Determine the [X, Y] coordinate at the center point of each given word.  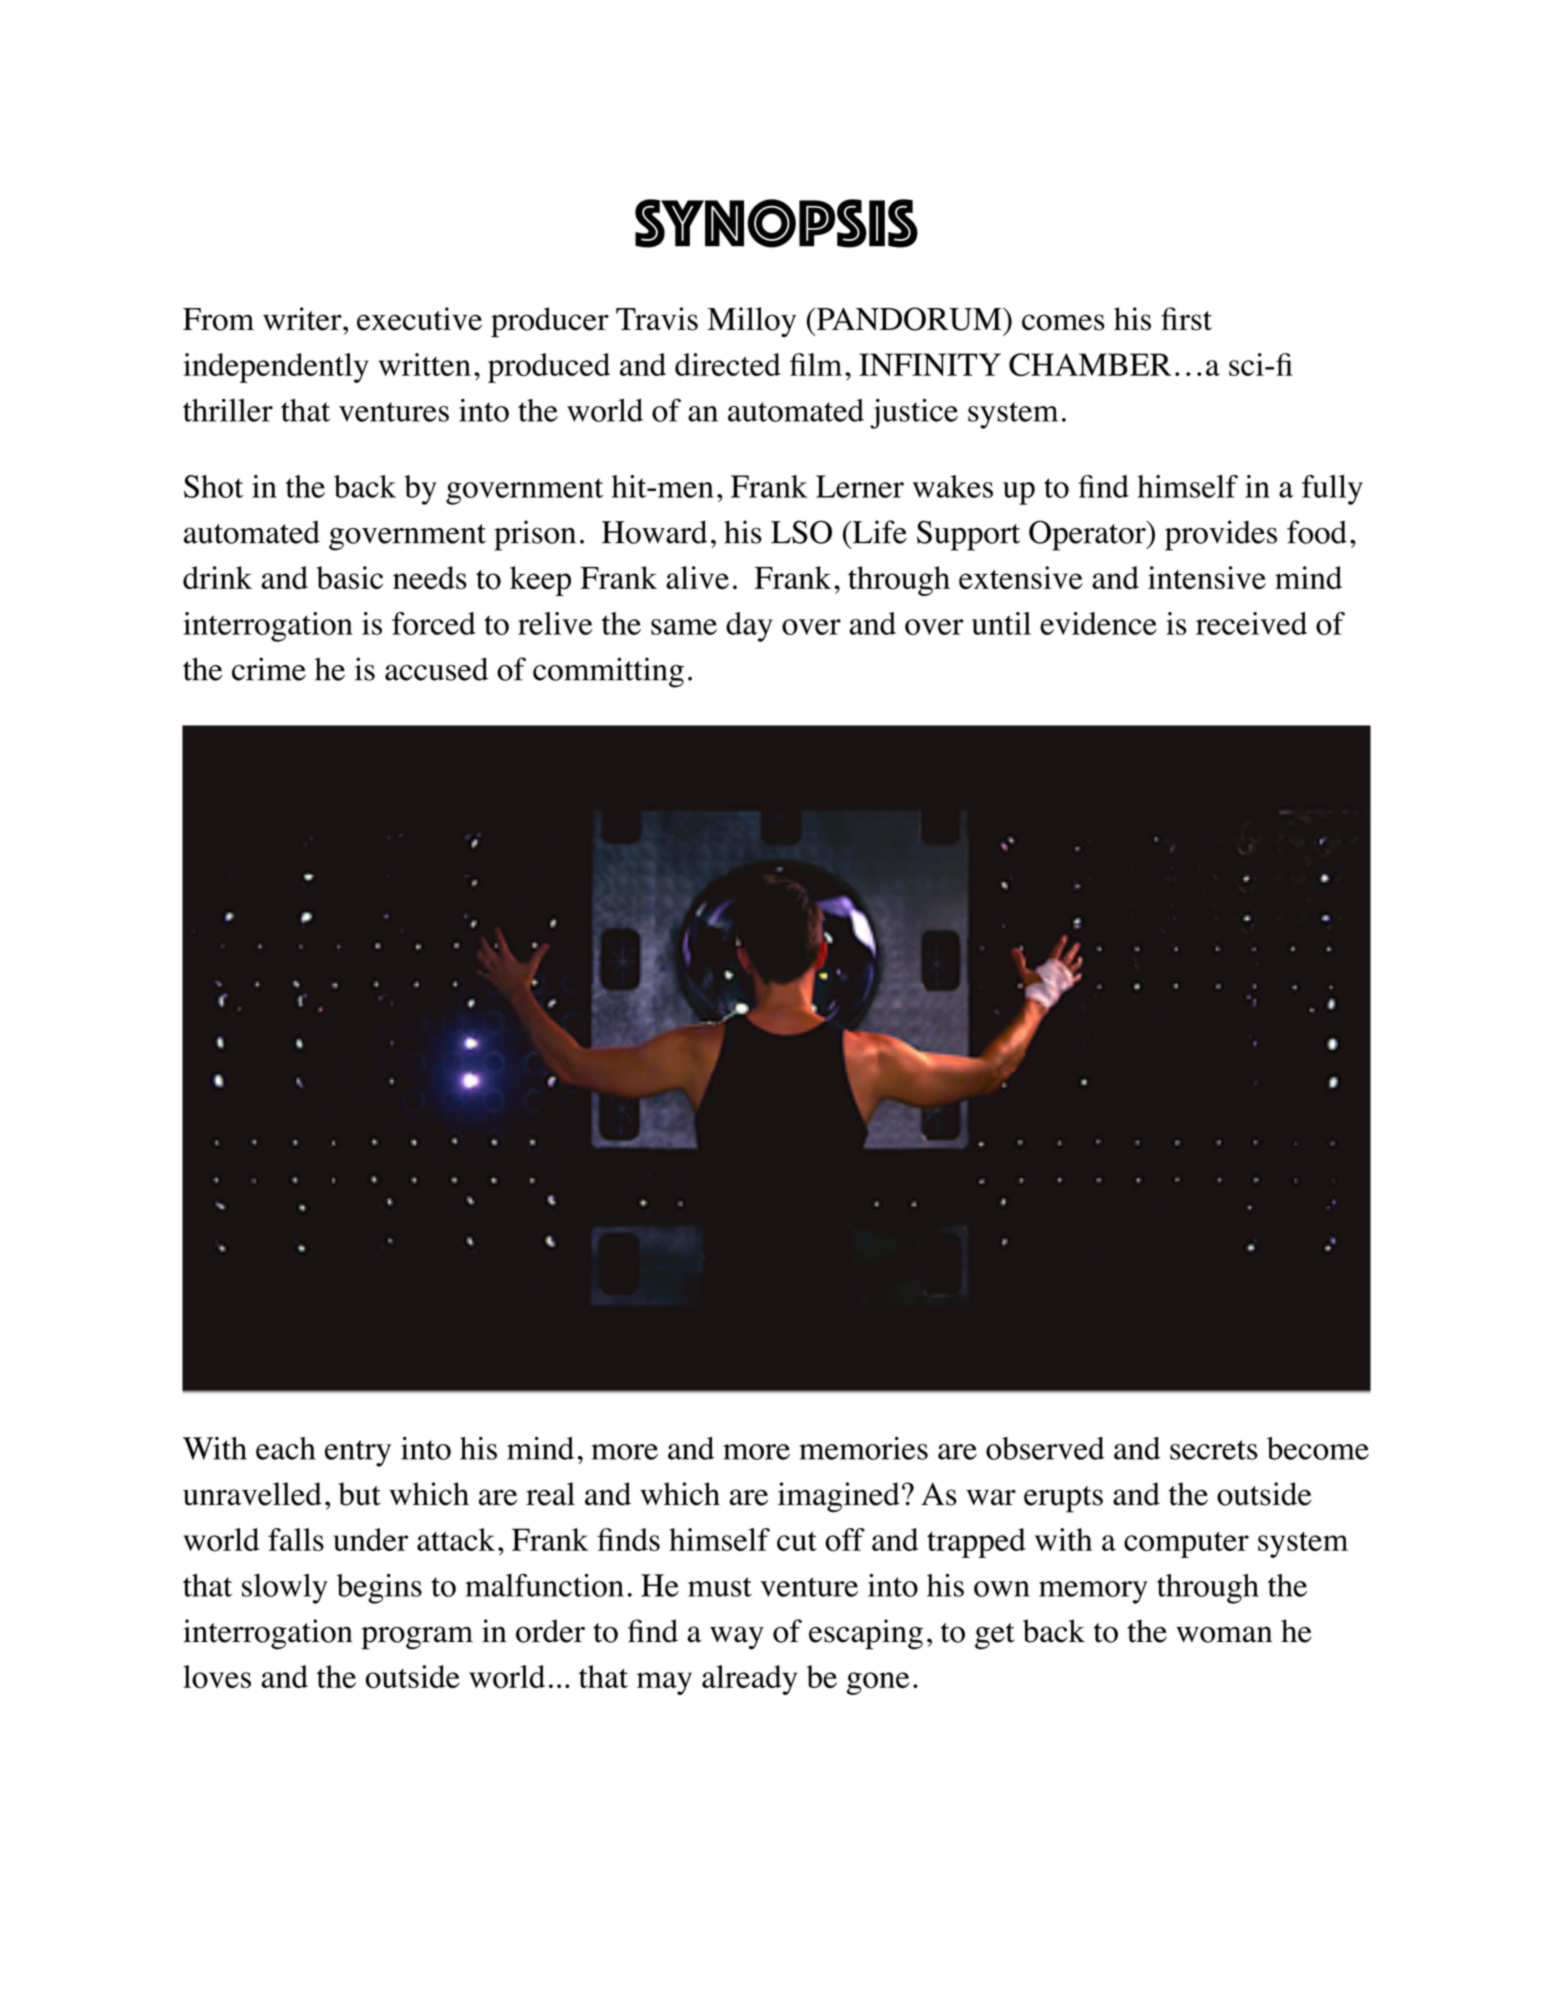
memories [863, 1448]
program [417, 1638]
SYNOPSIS [776, 223]
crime [269, 669]
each [285, 1448]
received [1251, 623]
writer [303, 319]
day [749, 627]
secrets [1214, 1450]
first [1186, 319]
